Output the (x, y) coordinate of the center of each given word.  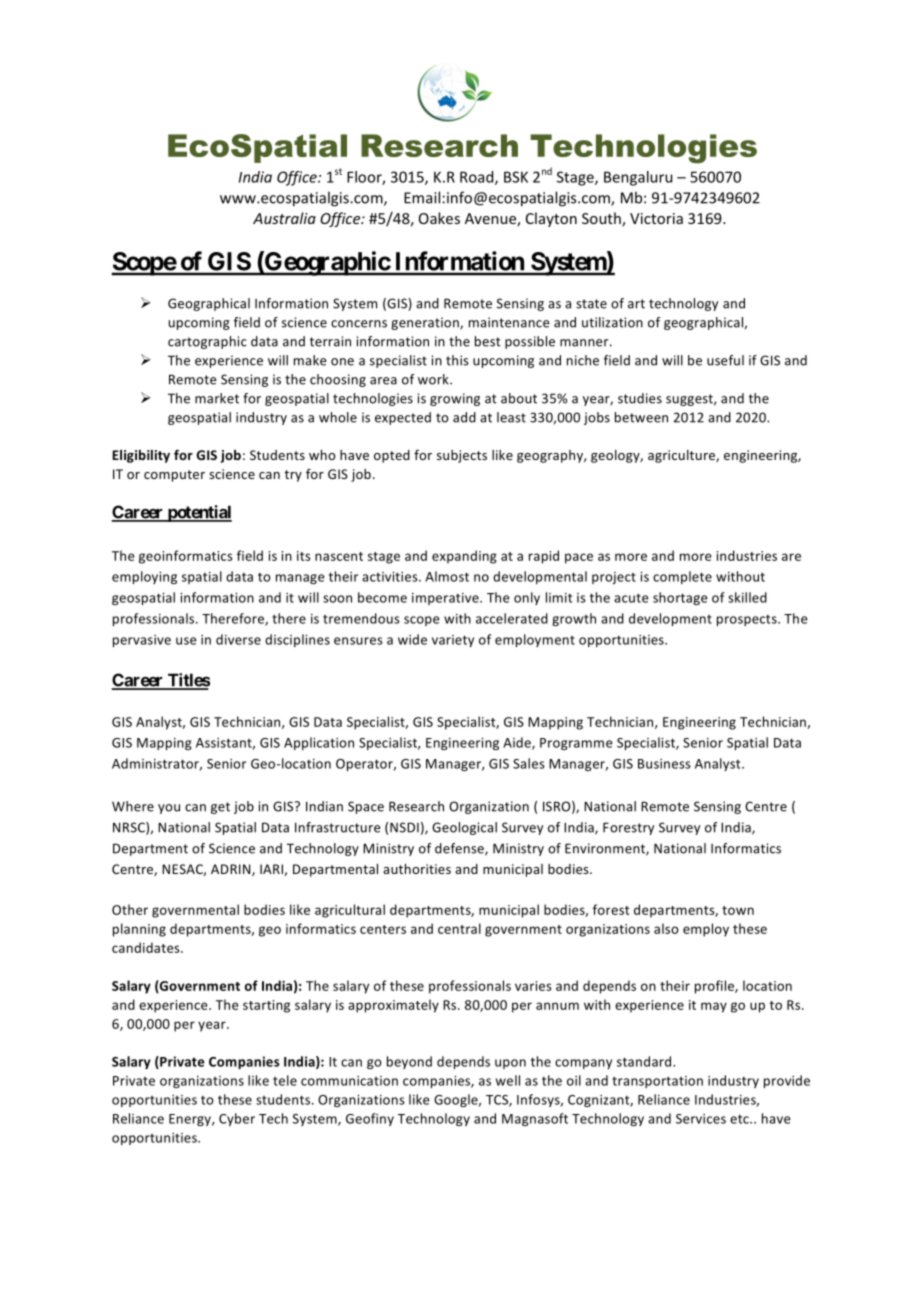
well (508, 1080)
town (738, 910)
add (464, 417)
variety (453, 641)
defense (460, 849)
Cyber (237, 1119)
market (217, 398)
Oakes (439, 218)
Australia (284, 218)
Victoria (656, 218)
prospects (748, 620)
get (220, 808)
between (641, 417)
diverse (238, 639)
